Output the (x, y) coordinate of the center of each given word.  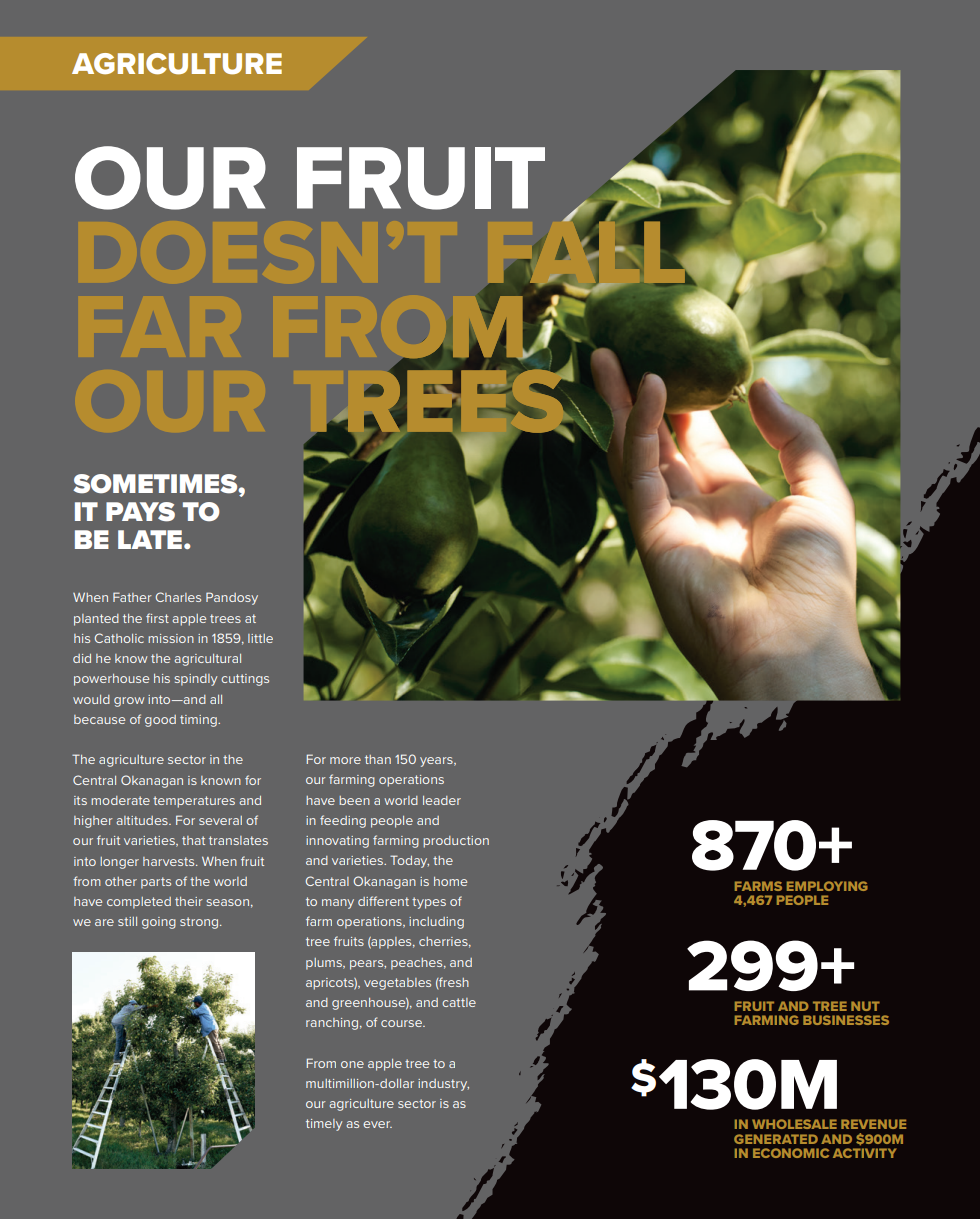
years (437, 762)
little (260, 638)
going (159, 923)
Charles (178, 597)
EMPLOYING (827, 886)
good (160, 721)
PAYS (140, 512)
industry (443, 1085)
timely (324, 1125)
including (436, 923)
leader (442, 800)
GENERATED (776, 1139)
